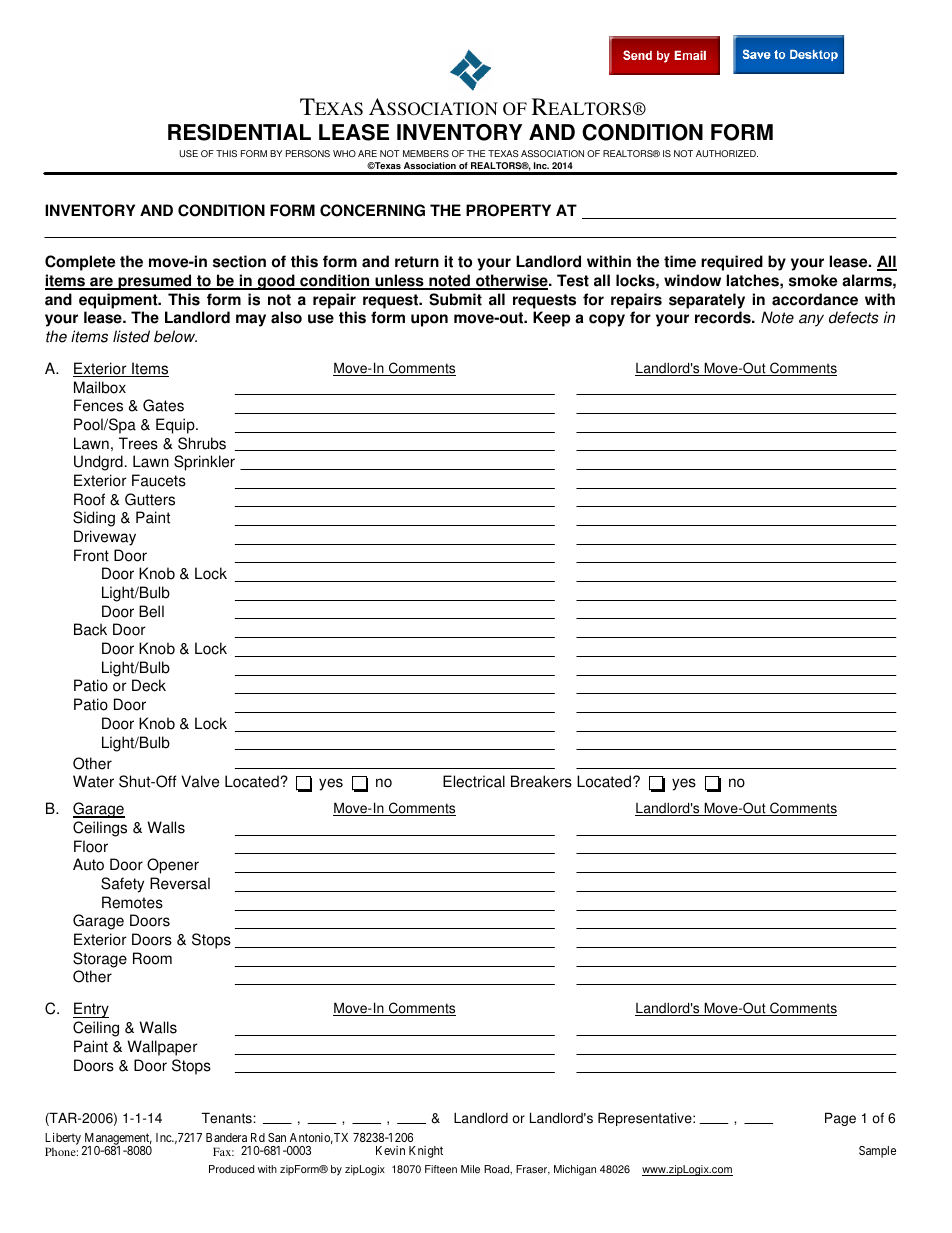 The image size is (952, 1233). I want to click on AUTHORIZED, so click(727, 153).
